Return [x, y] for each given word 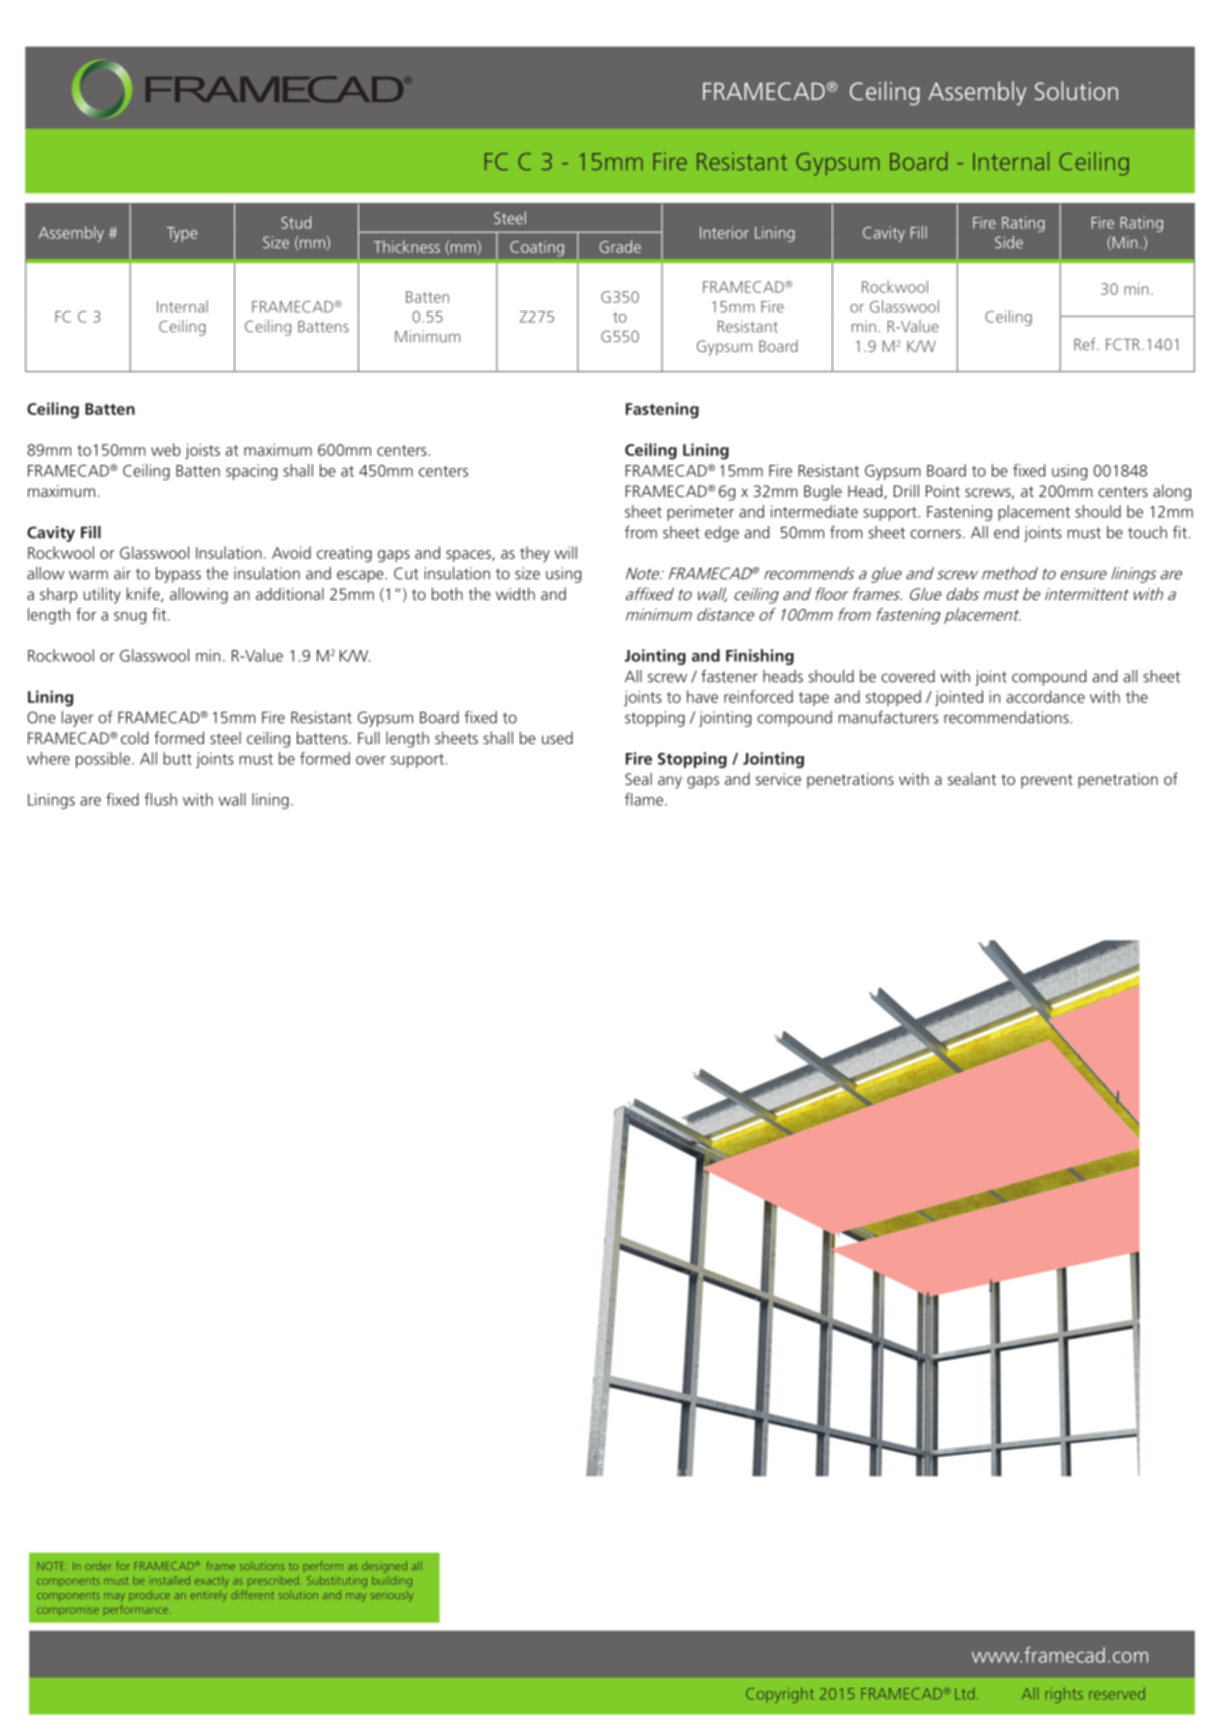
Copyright [780, 1695]
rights [1064, 1695]
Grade [620, 246]
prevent [1047, 781]
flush [160, 799]
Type [182, 234]
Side [1009, 242]
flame [645, 799]
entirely [209, 1596]
